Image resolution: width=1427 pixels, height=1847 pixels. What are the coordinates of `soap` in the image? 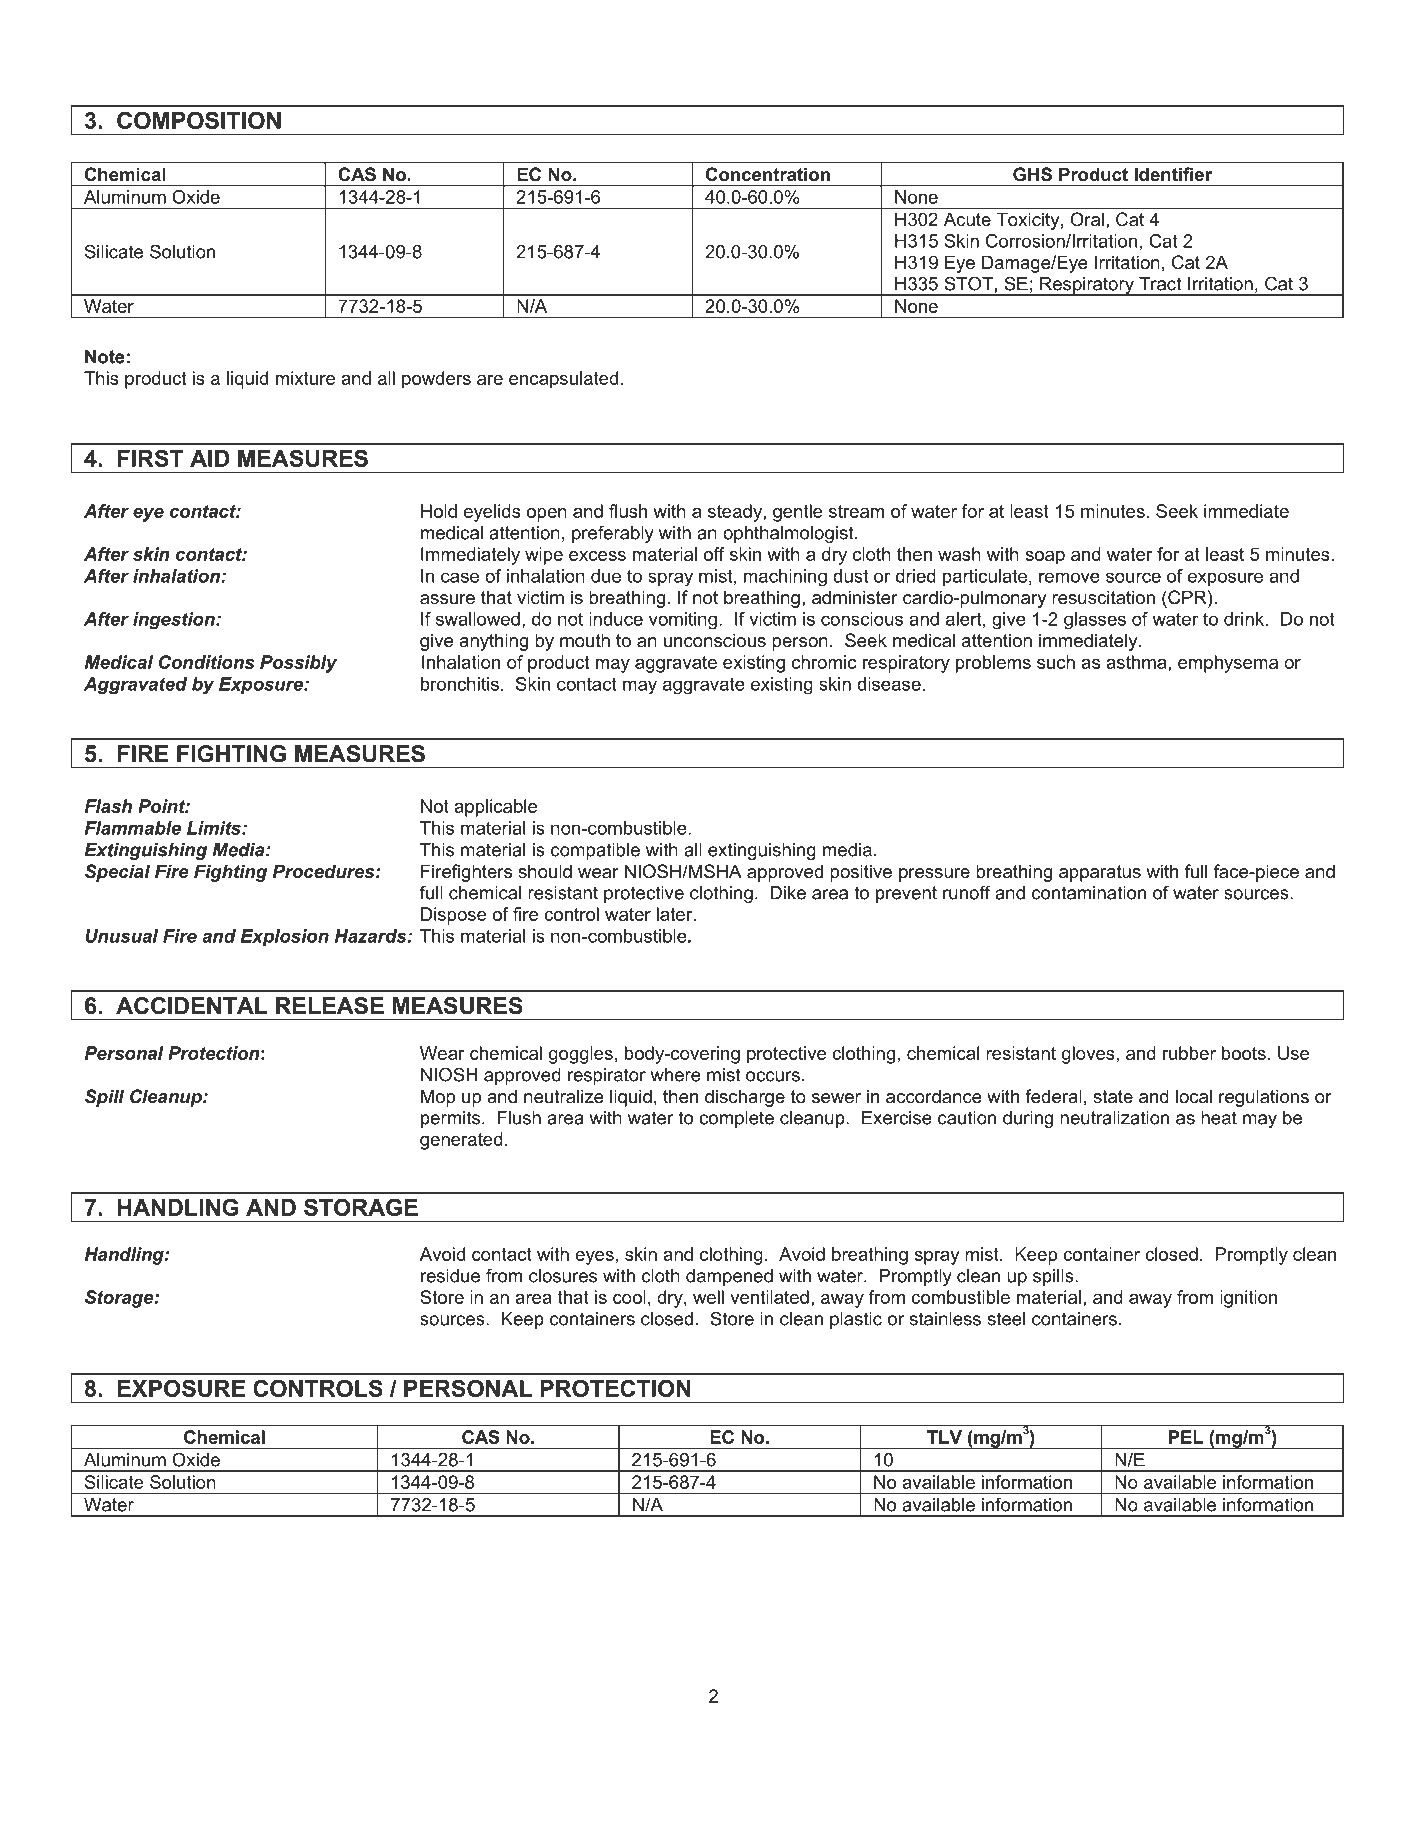 It's located at (1045, 558).
